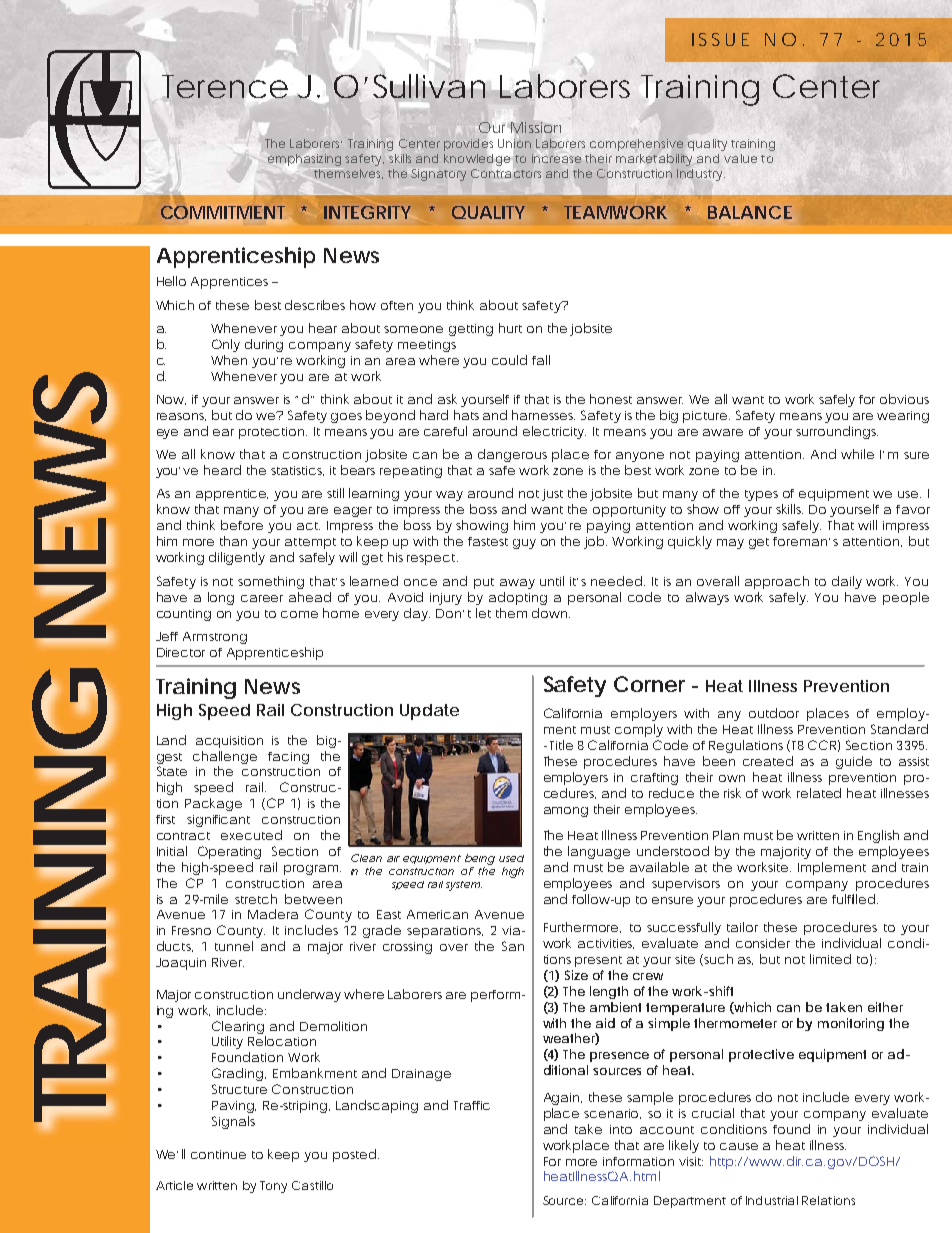 Image resolution: width=952 pixels, height=1233 pixels. Describe the element at coordinates (273, 1187) in the screenshot. I see `Tony` at that location.
